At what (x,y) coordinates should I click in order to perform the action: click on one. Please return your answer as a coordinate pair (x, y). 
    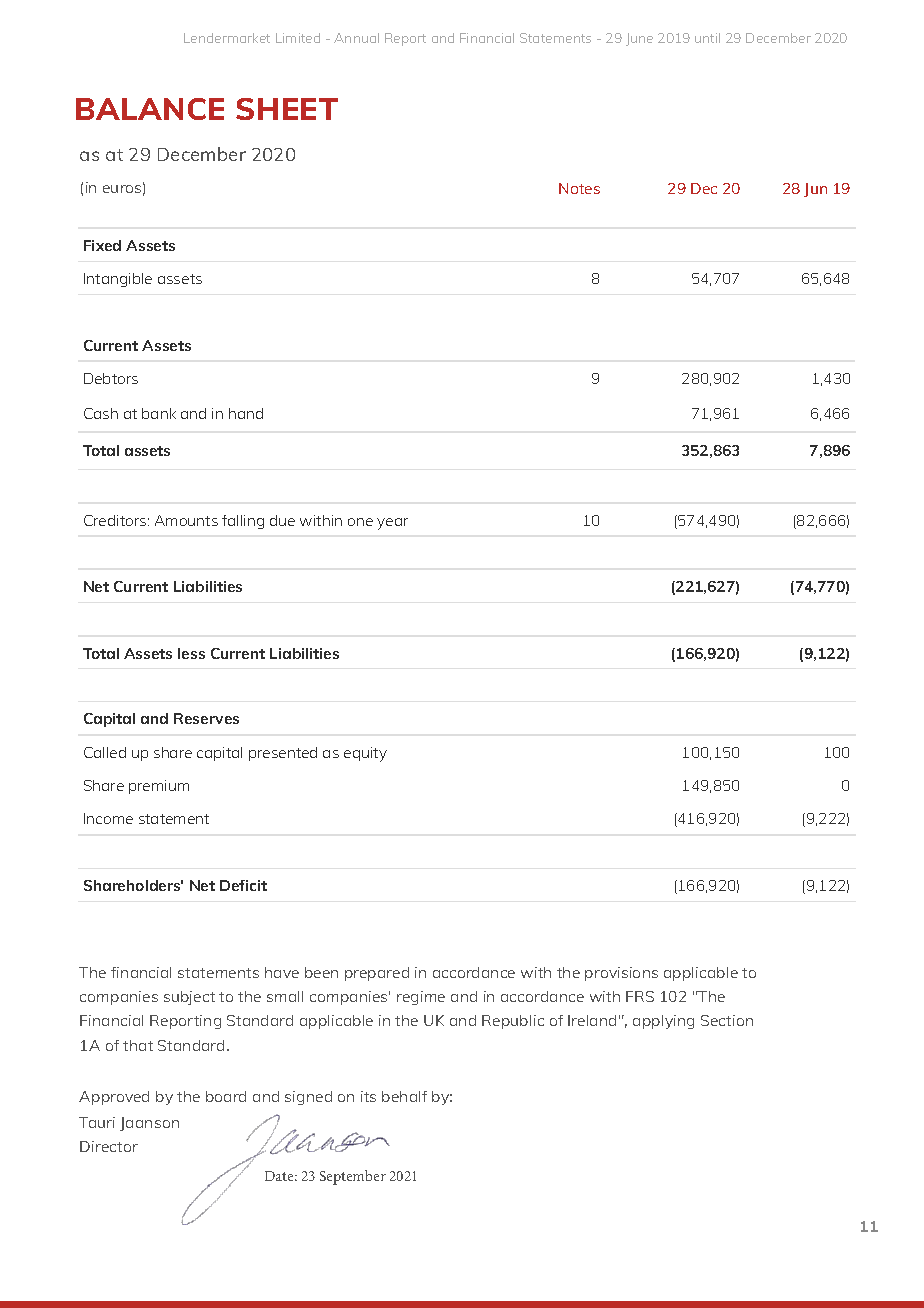
    Looking at the image, I should click on (360, 522).
